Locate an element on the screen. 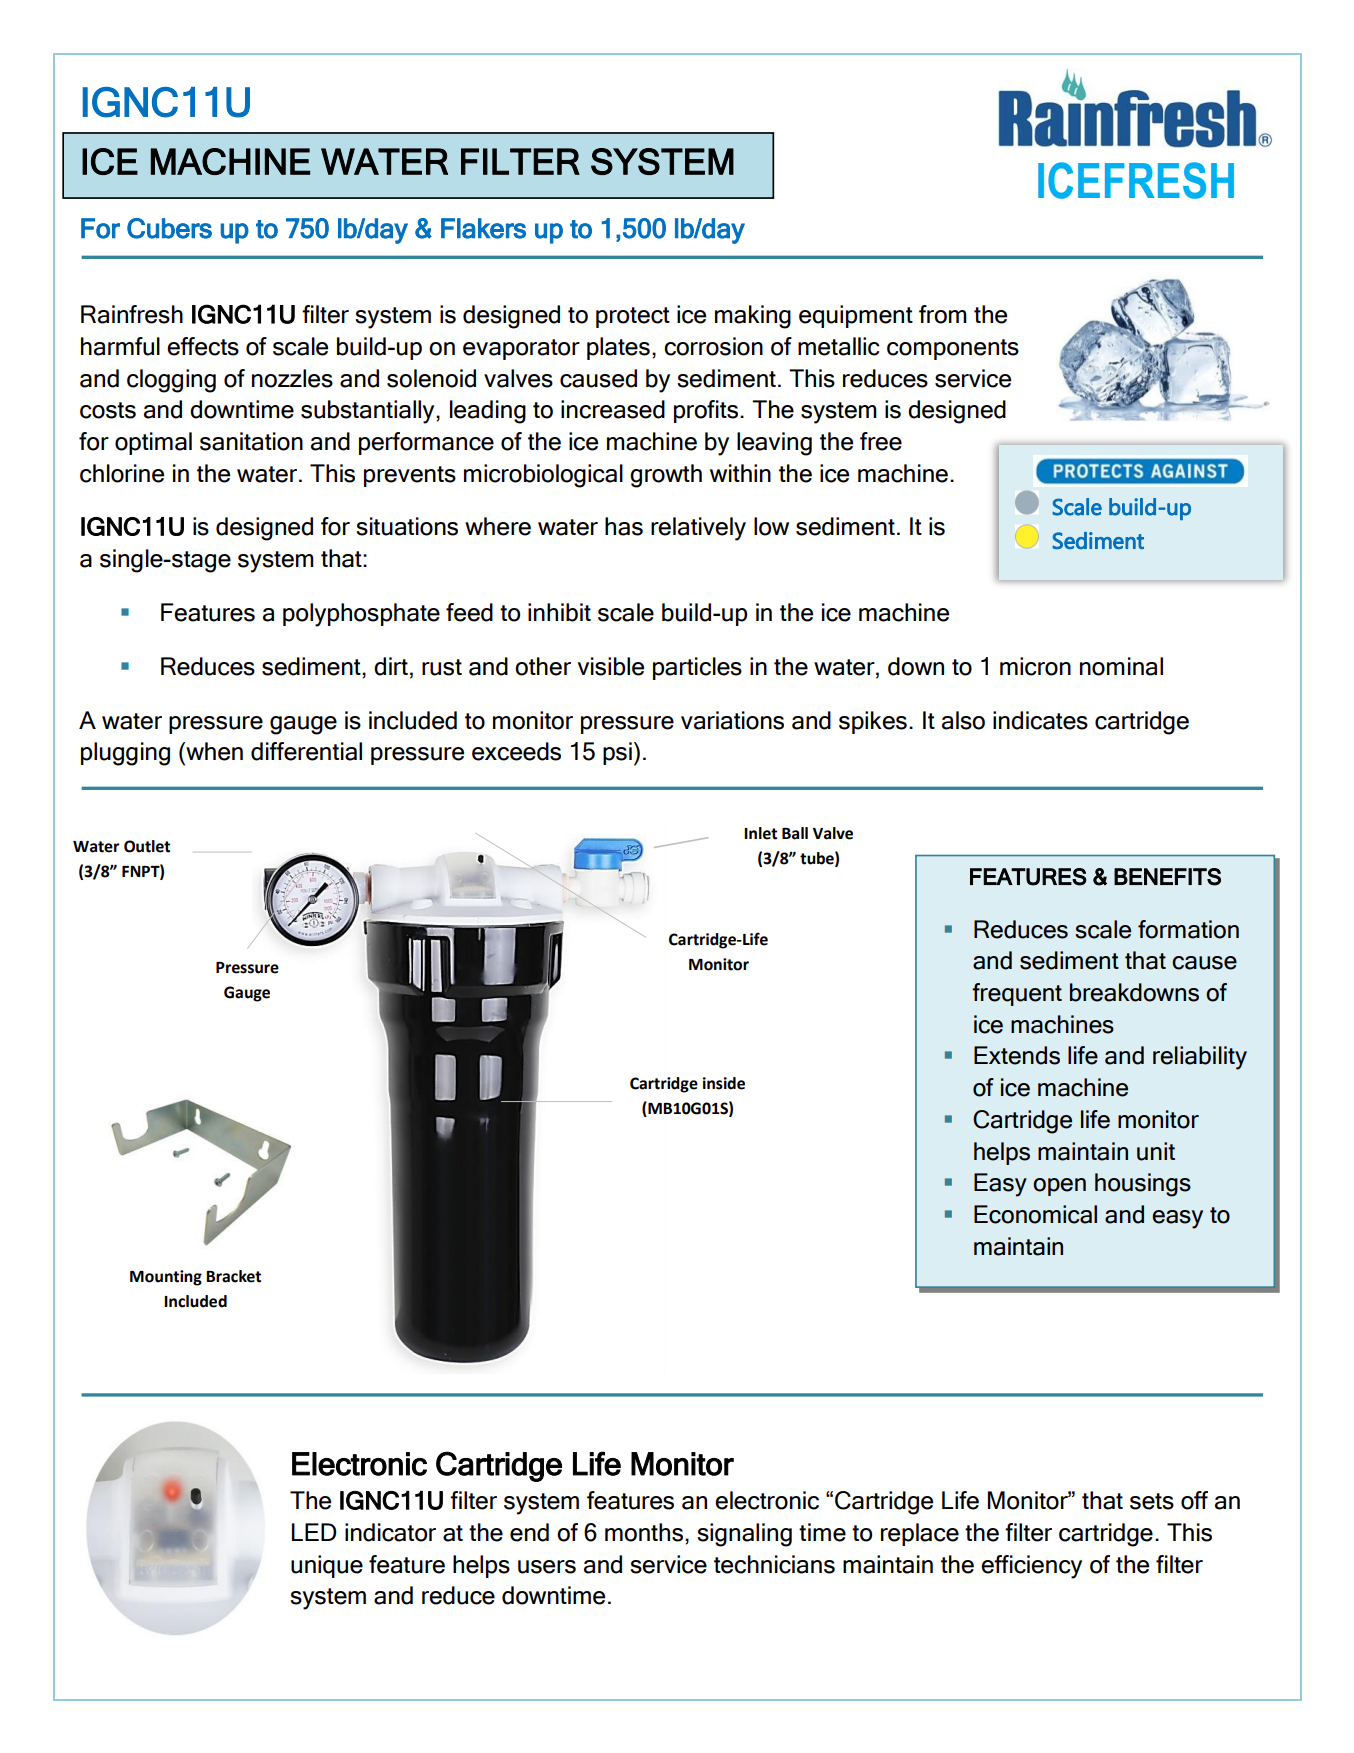 The image size is (1354, 1753). has is located at coordinates (624, 526).
